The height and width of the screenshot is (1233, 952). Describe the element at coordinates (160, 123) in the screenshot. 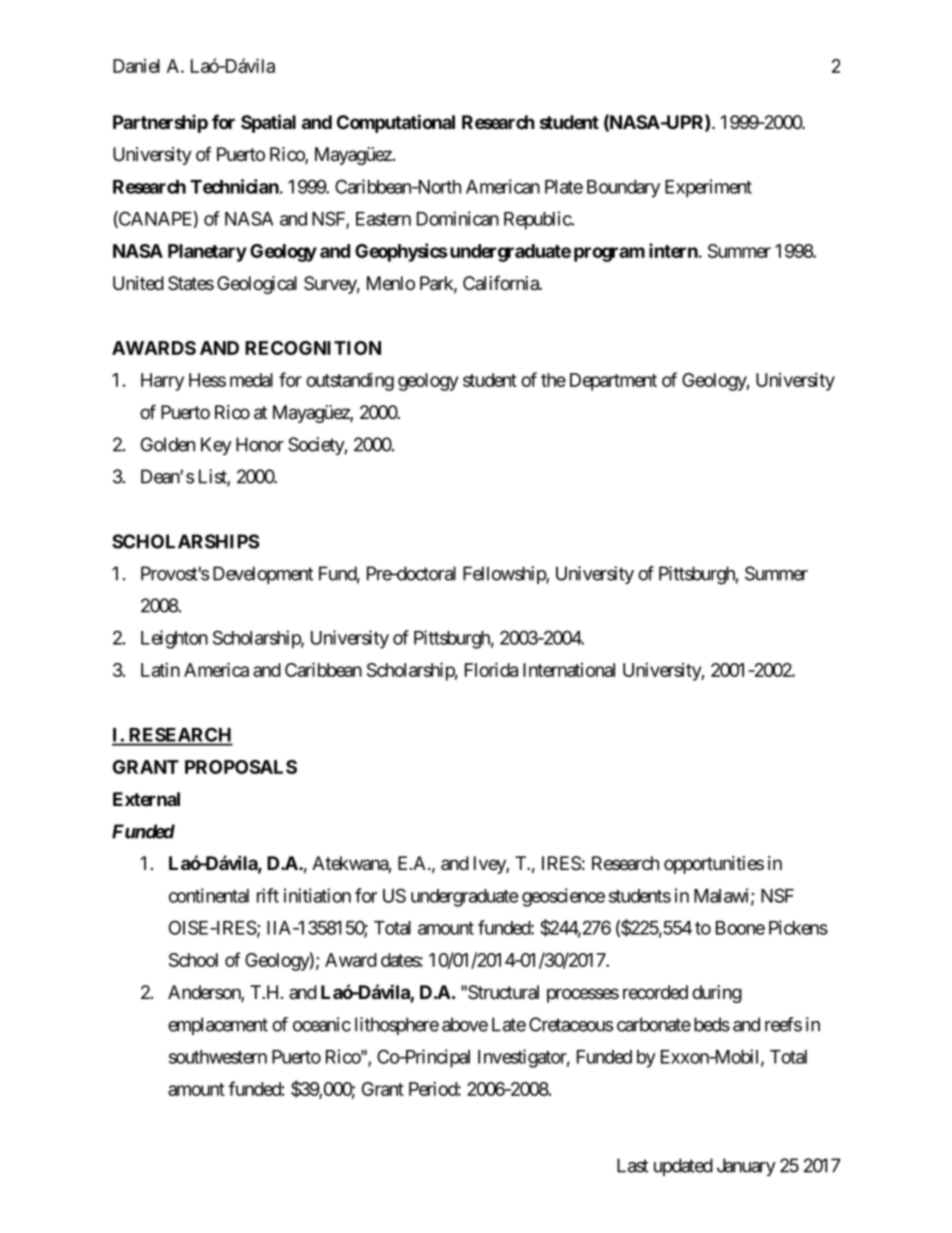

I see `Partnership` at that location.
